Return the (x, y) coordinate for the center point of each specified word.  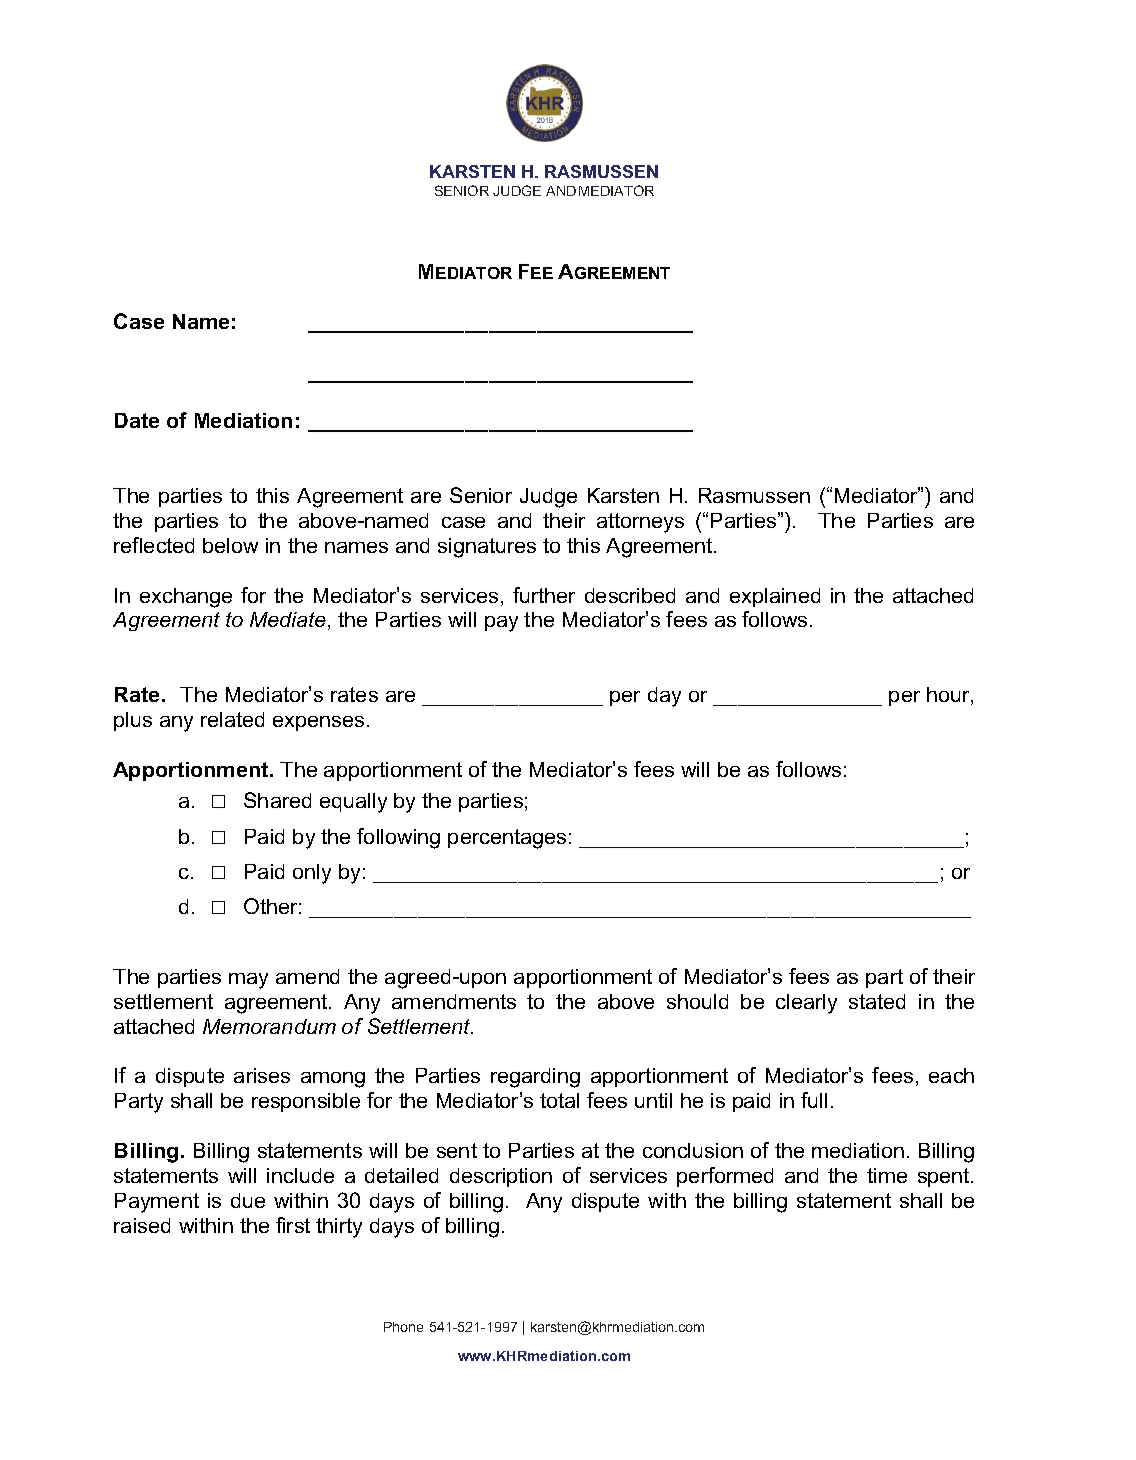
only (312, 874)
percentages (507, 839)
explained (775, 597)
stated (877, 1001)
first (293, 1225)
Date (137, 420)
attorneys (640, 523)
